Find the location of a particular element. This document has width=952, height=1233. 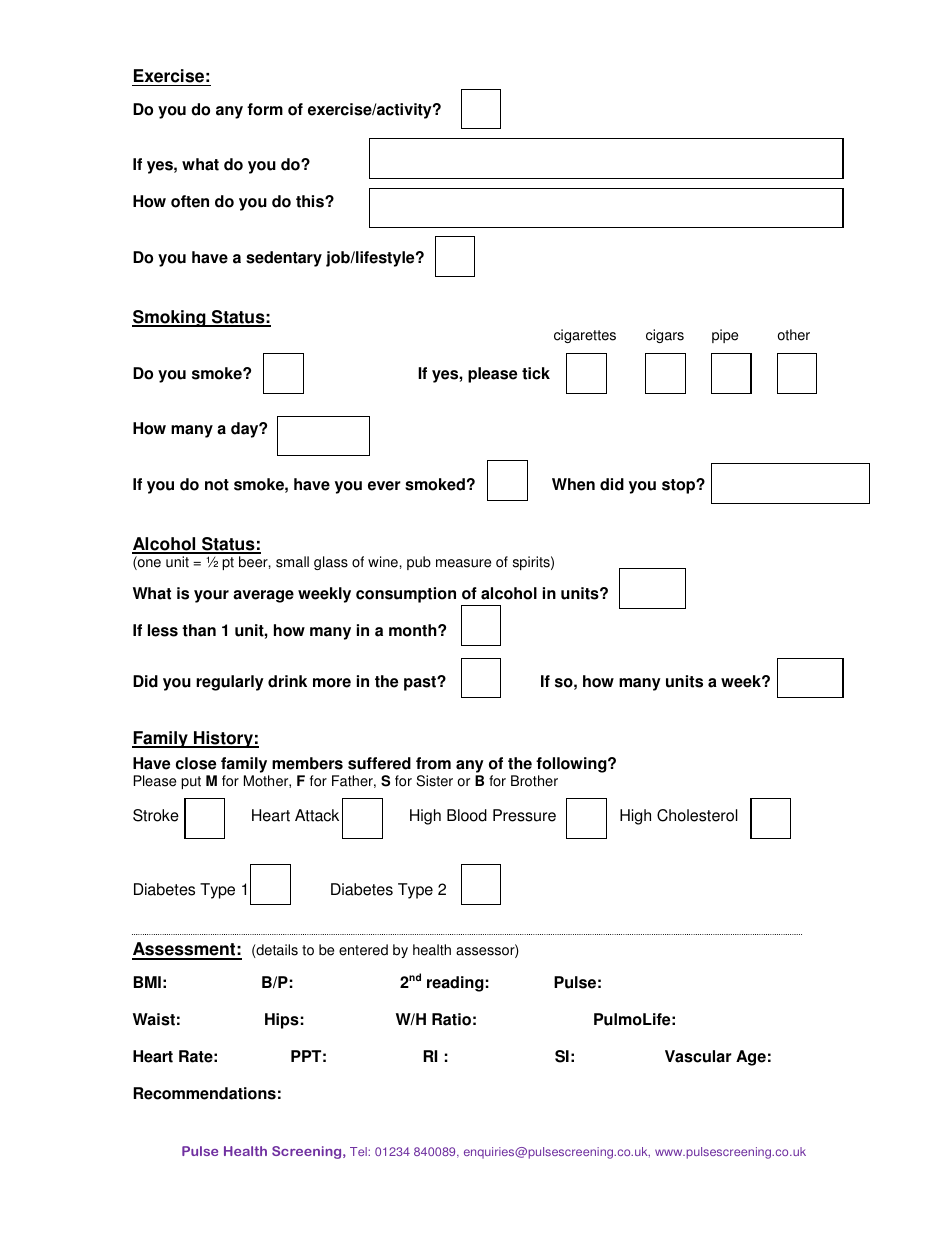

sedentary is located at coordinates (284, 259).
